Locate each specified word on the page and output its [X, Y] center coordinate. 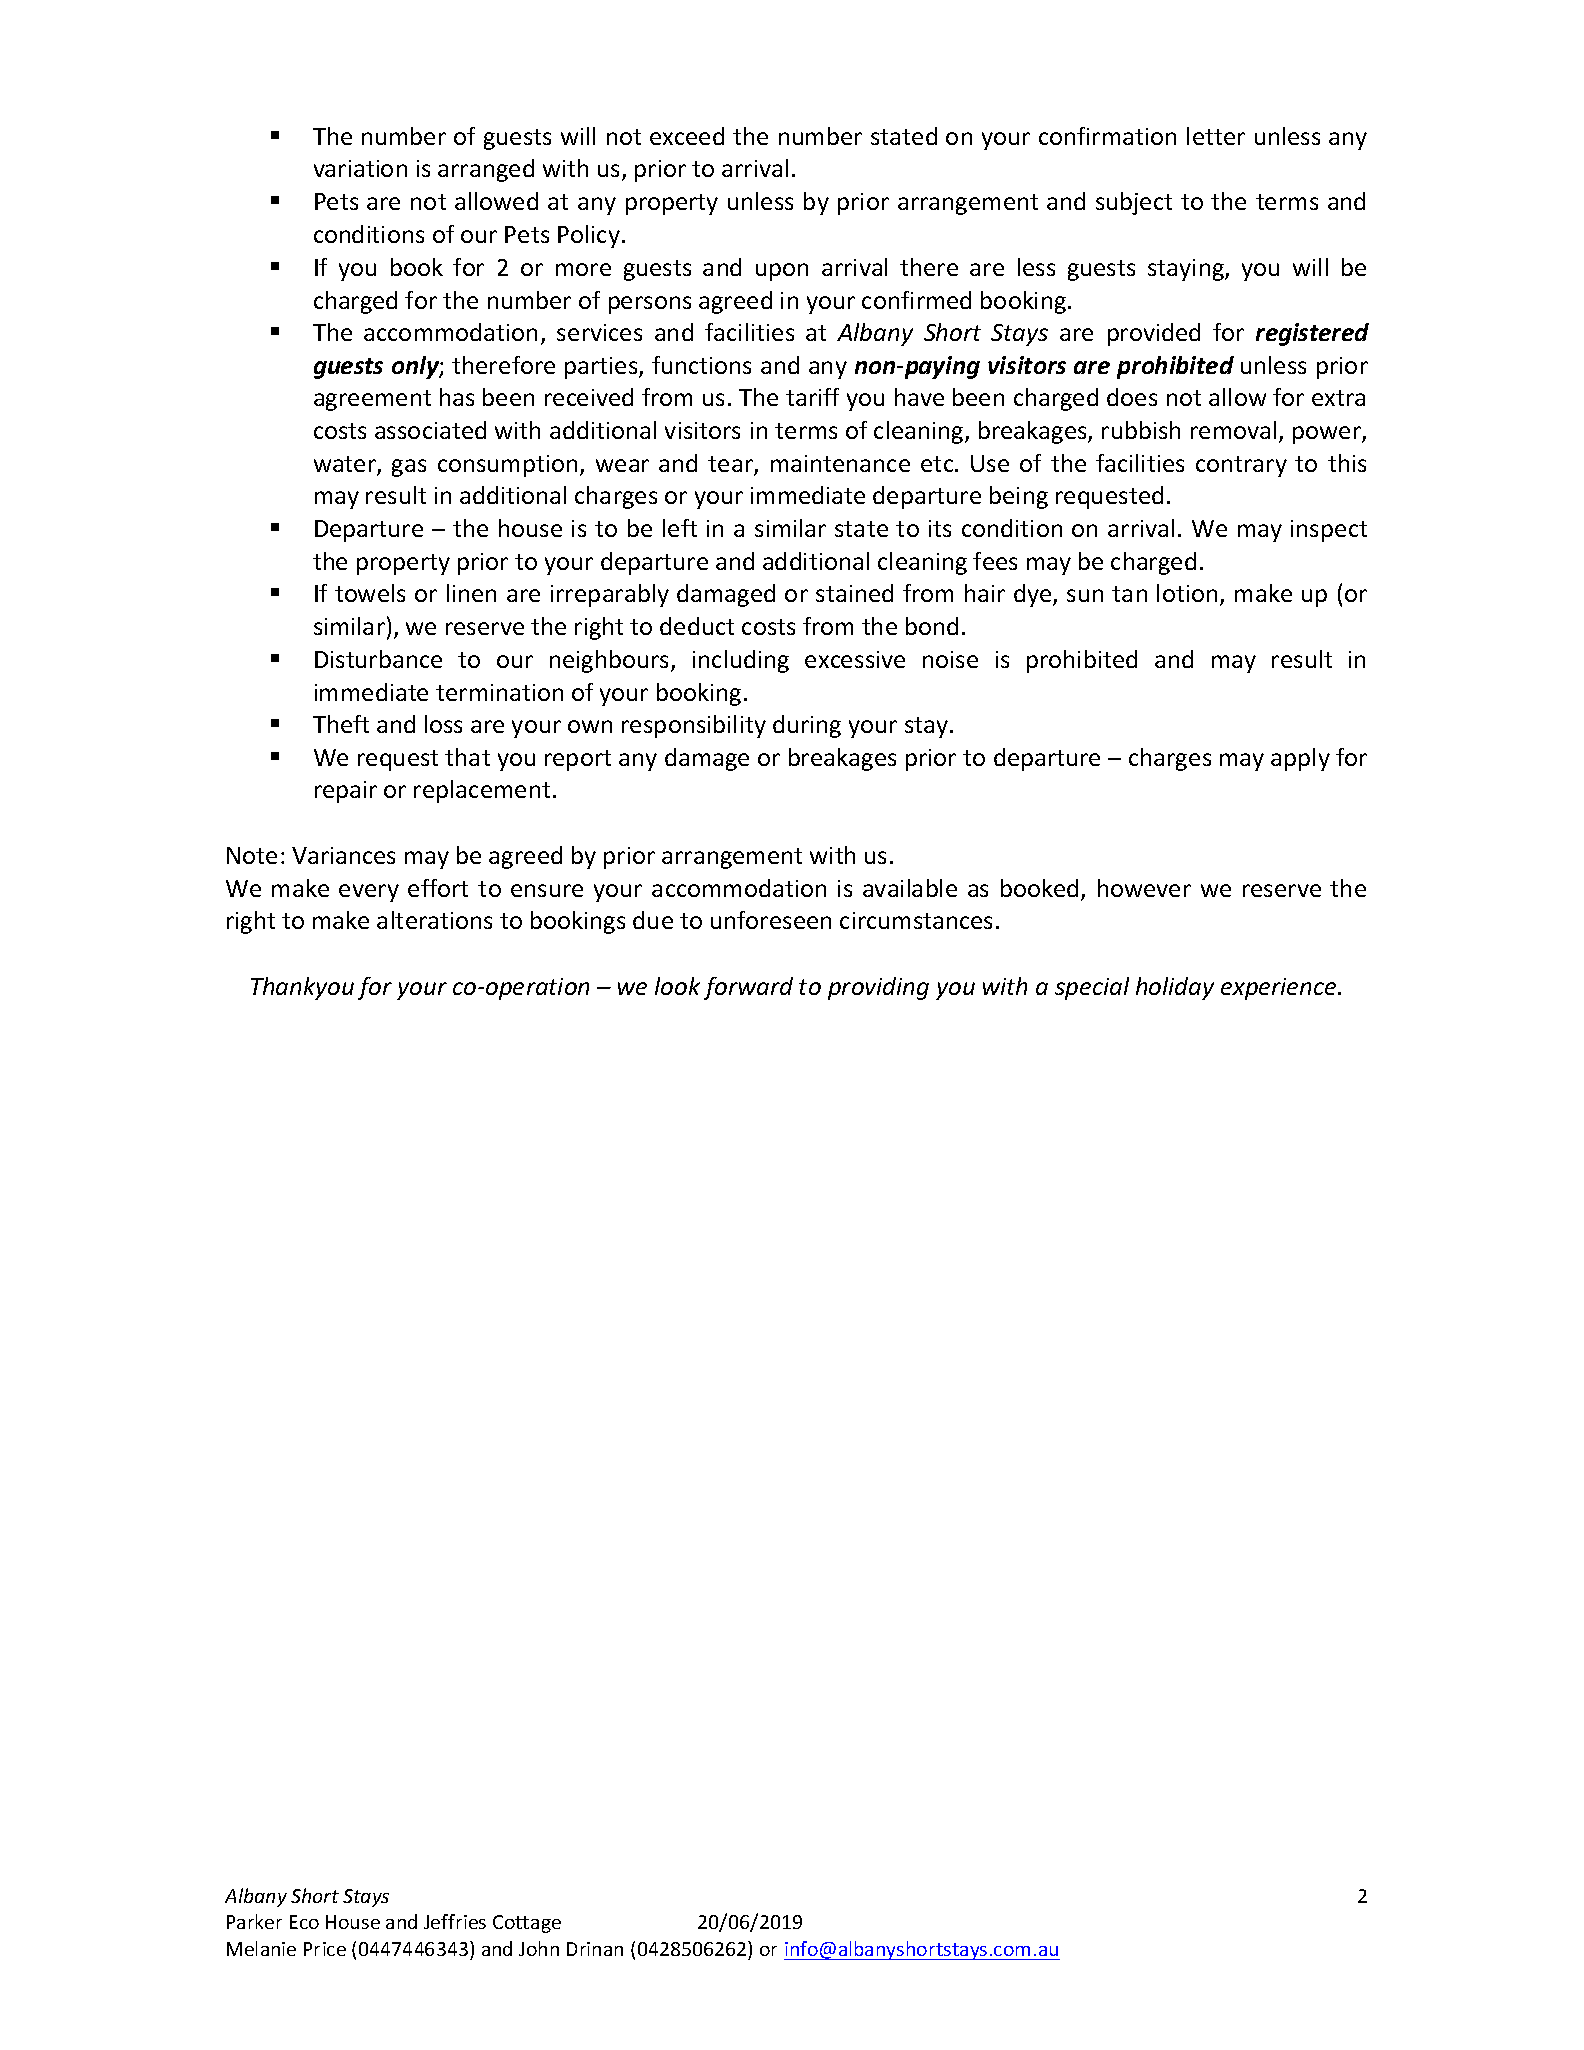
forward [748, 988]
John [539, 1948]
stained [854, 593]
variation [360, 168]
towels [370, 593]
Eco [304, 1922]
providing [878, 988]
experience [1280, 989]
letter [1216, 136]
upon [782, 272]
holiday [1175, 988]
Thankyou [302, 988]
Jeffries [455, 1921]
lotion [1187, 593]
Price [325, 1949]
